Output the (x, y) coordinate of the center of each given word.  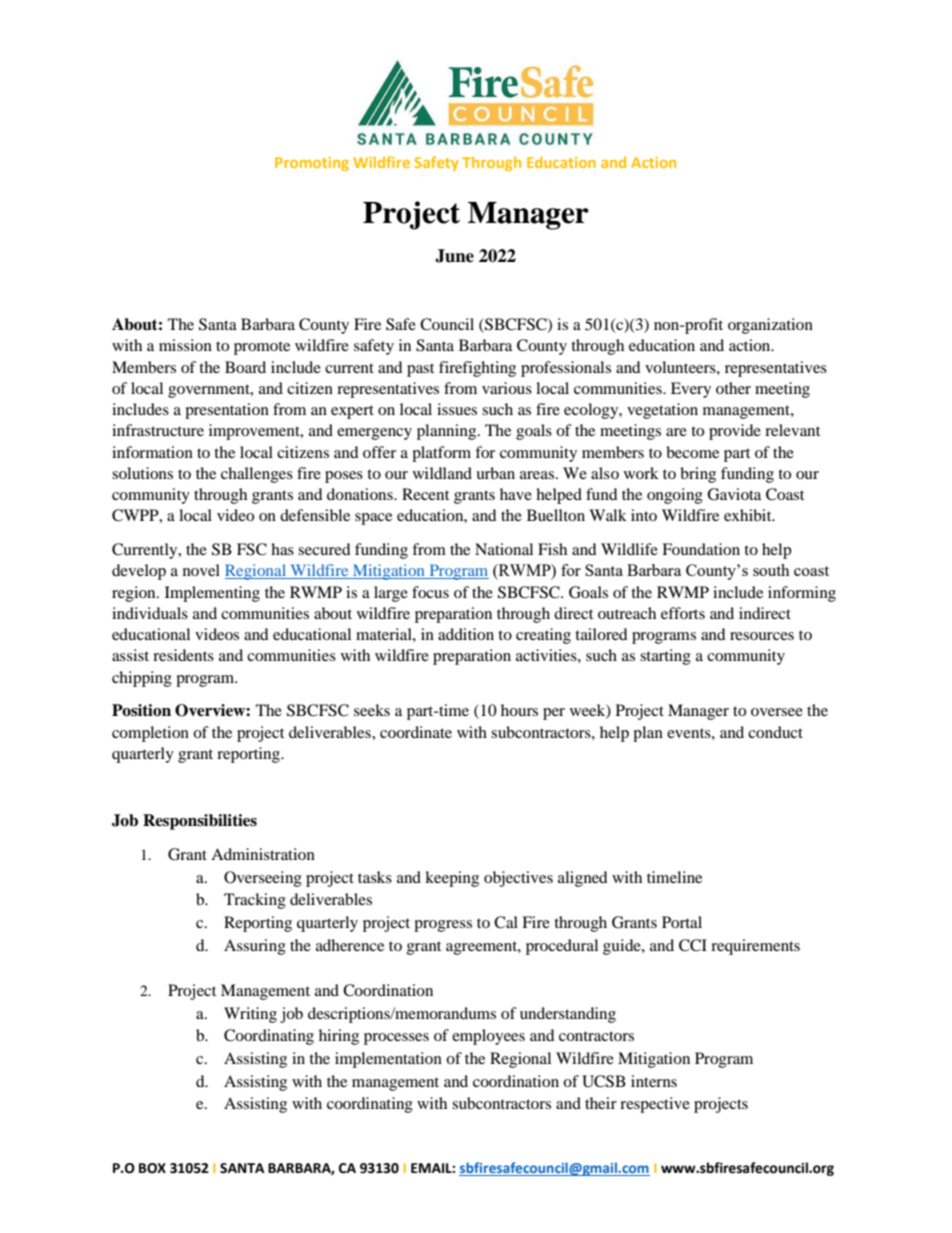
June (454, 256)
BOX (152, 1168)
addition (466, 634)
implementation (388, 1060)
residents (183, 655)
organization (770, 326)
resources (762, 636)
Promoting (312, 164)
